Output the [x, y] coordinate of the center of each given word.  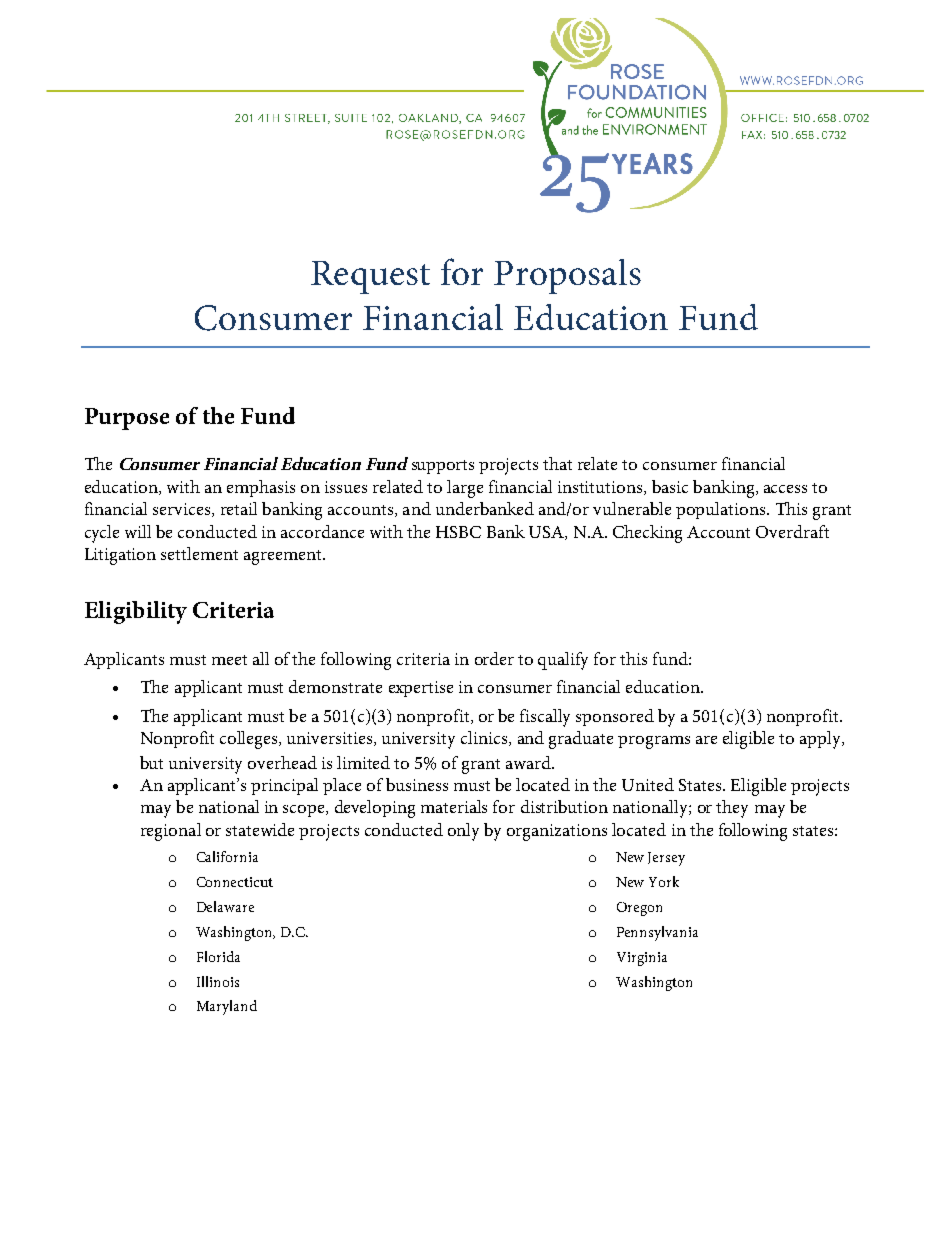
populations [722, 510]
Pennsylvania [657, 933]
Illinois [218, 981]
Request [370, 277]
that [557, 463]
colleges [250, 740]
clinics [485, 738]
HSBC [458, 532]
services [183, 510]
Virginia [642, 959]
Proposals [567, 276]
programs [654, 742]
